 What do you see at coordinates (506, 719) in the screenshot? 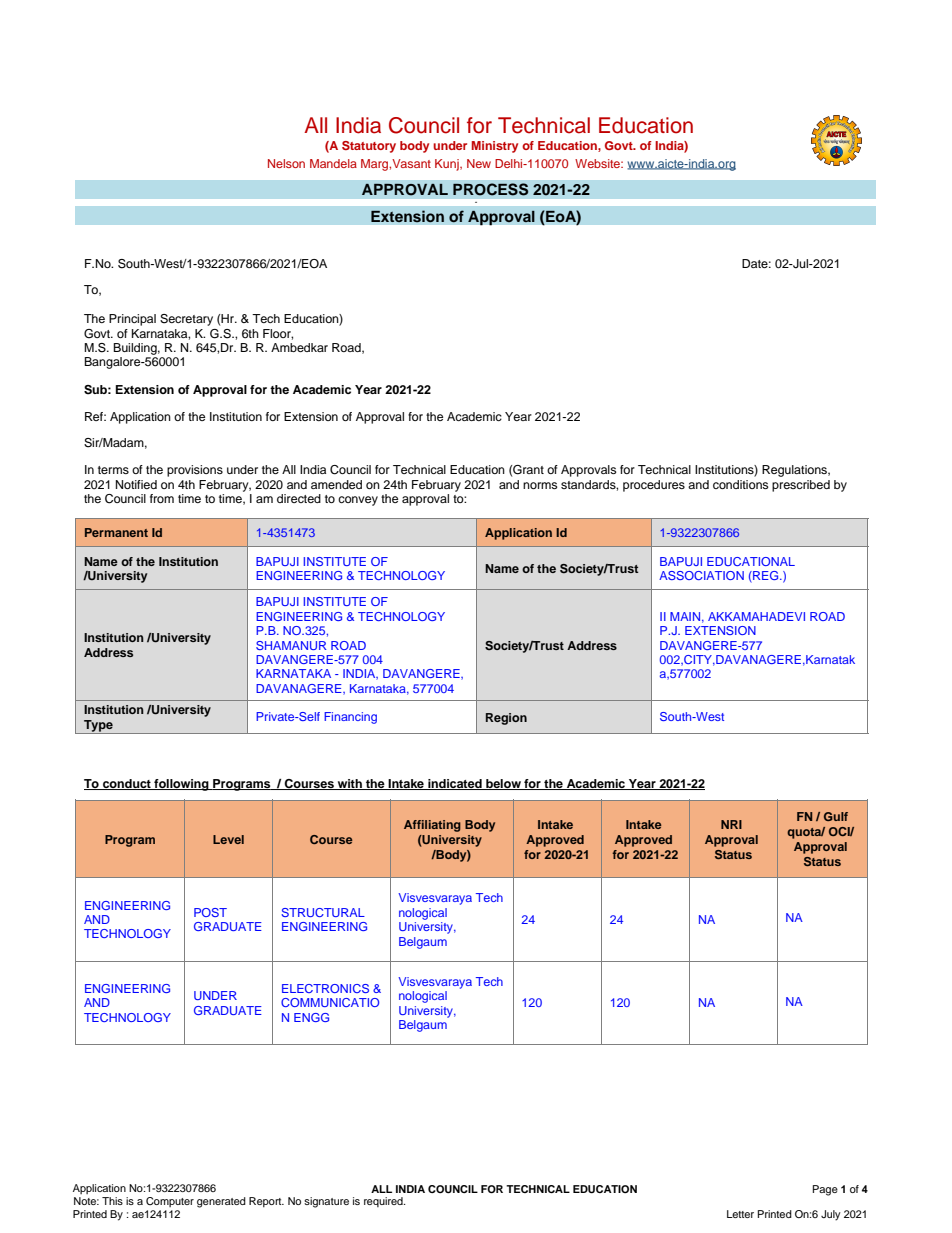
I see `Region` at bounding box center [506, 719].
